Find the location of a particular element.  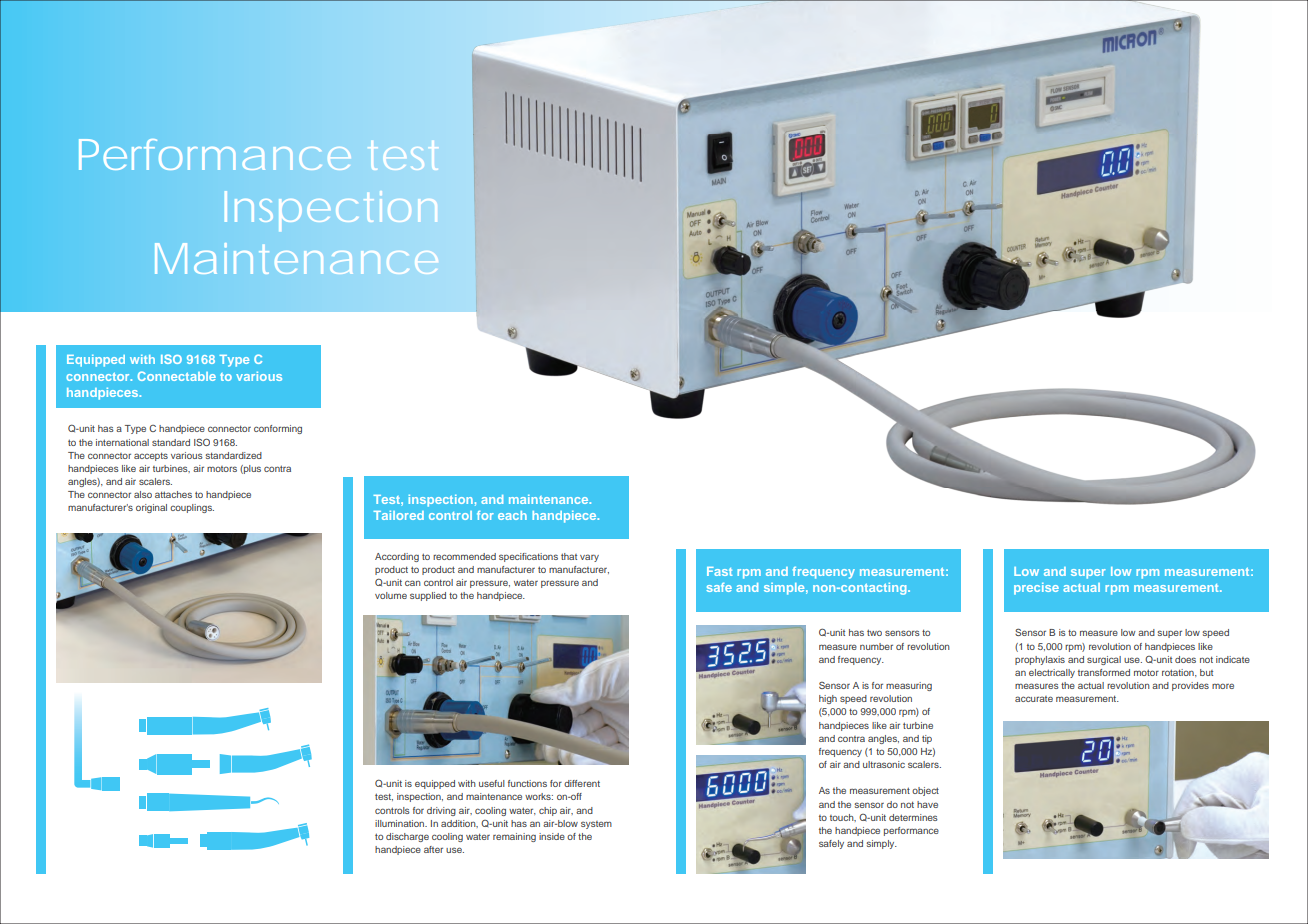

Fast is located at coordinates (719, 571).
